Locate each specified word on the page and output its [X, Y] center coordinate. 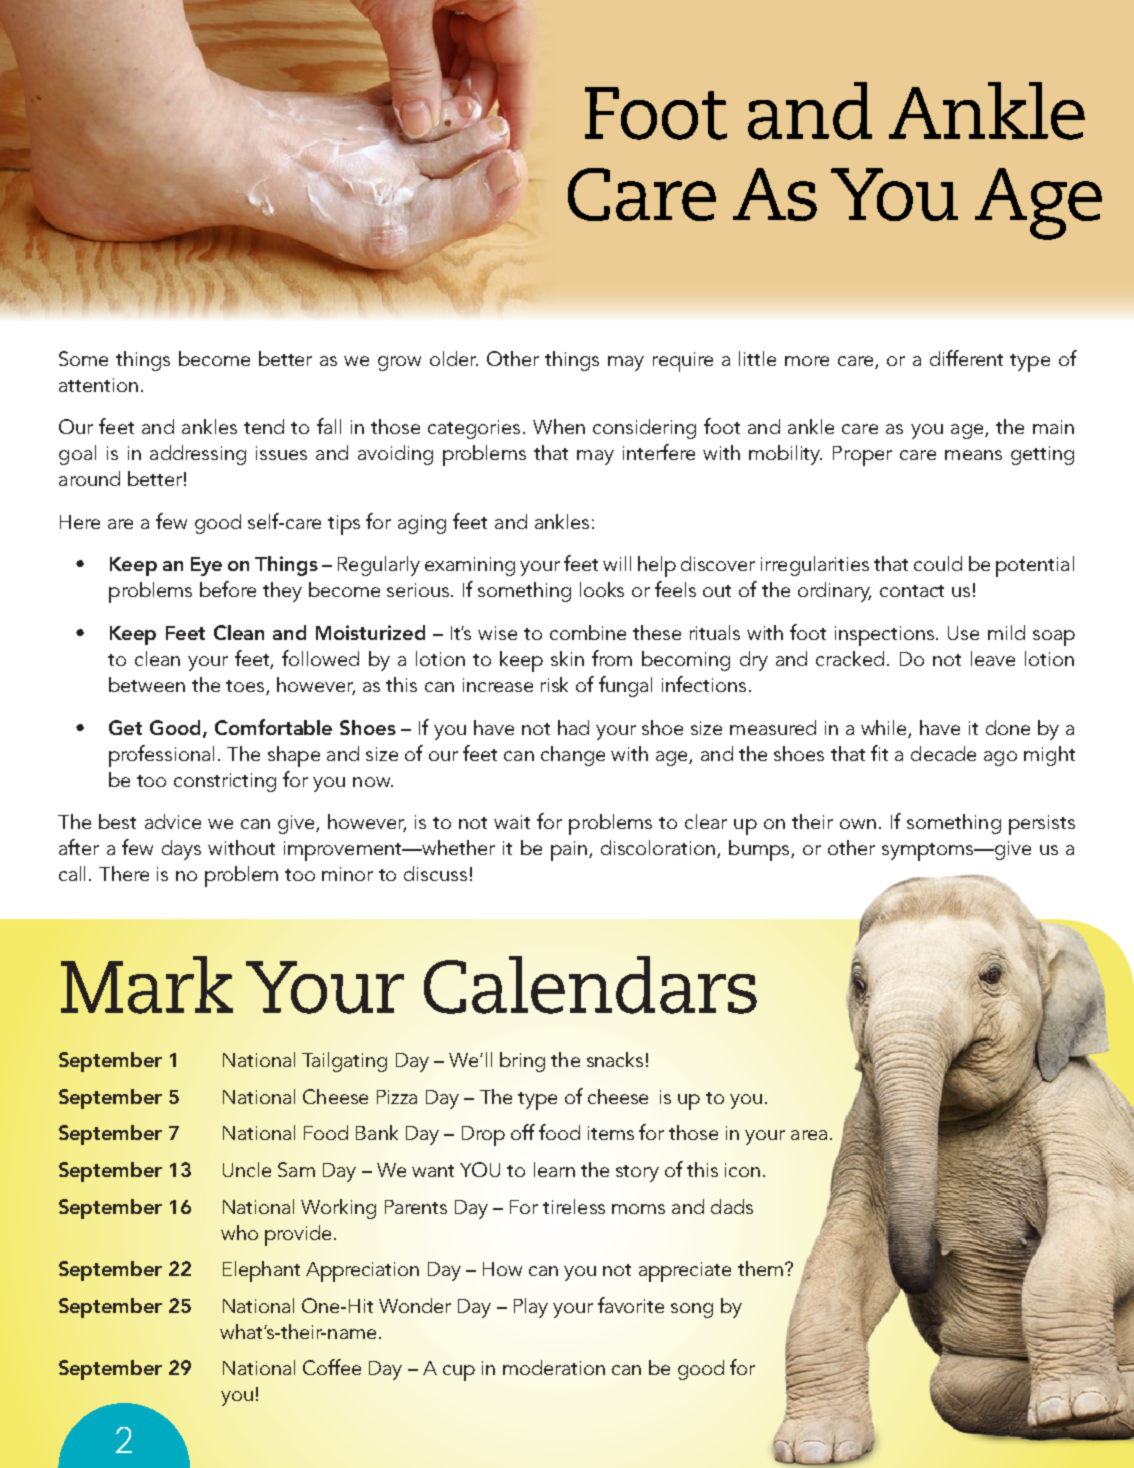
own [858, 824]
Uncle [247, 1169]
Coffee [332, 1367]
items [611, 1133]
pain [569, 851]
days [181, 850]
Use [963, 633]
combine [588, 632]
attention [98, 385]
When [559, 426]
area [809, 1135]
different [966, 358]
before [228, 589]
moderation [554, 1367]
